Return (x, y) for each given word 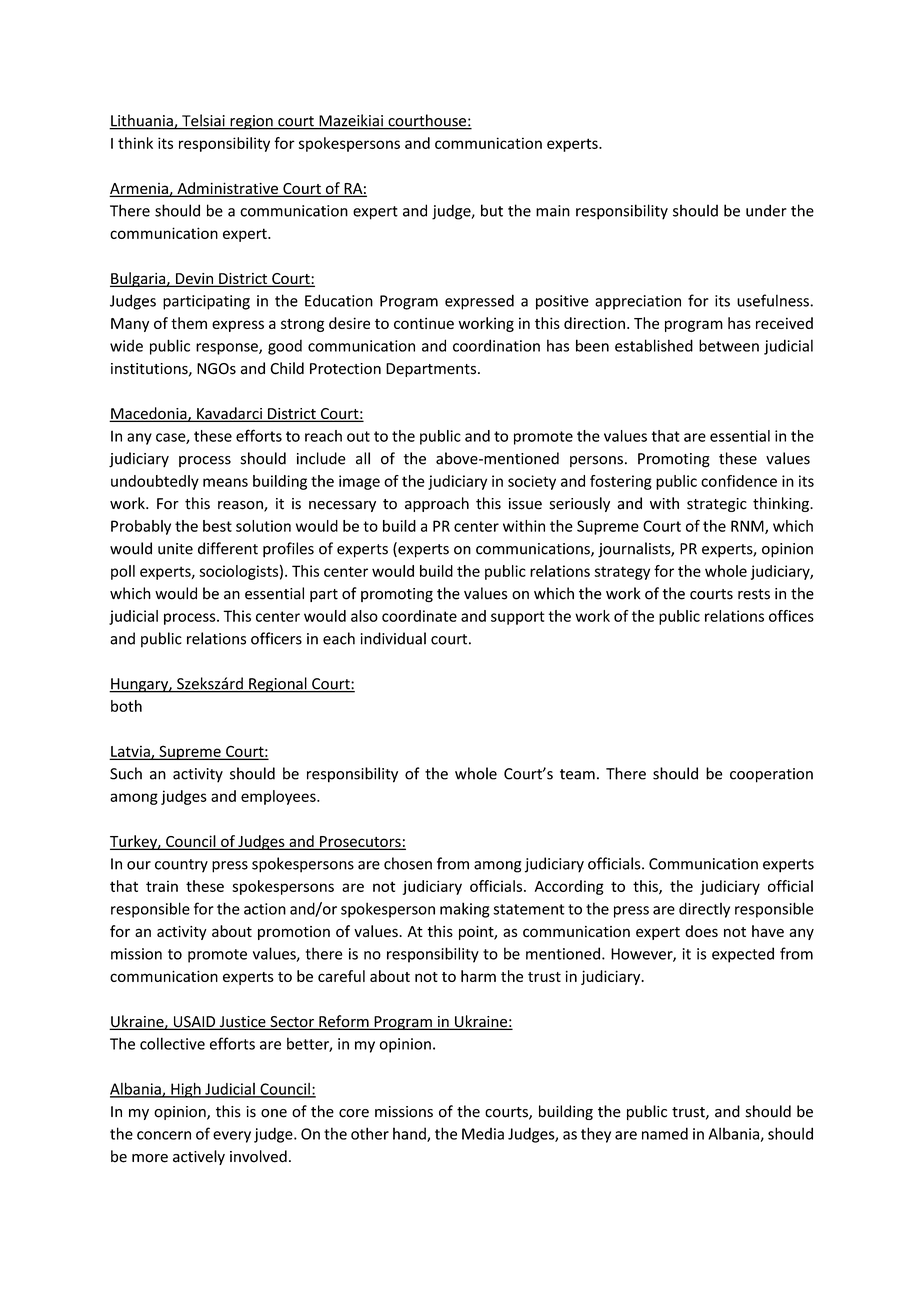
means (225, 482)
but (492, 210)
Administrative (227, 189)
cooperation (771, 775)
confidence (739, 481)
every (232, 1137)
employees (279, 797)
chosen (408, 863)
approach (437, 504)
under (766, 210)
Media (483, 1134)
